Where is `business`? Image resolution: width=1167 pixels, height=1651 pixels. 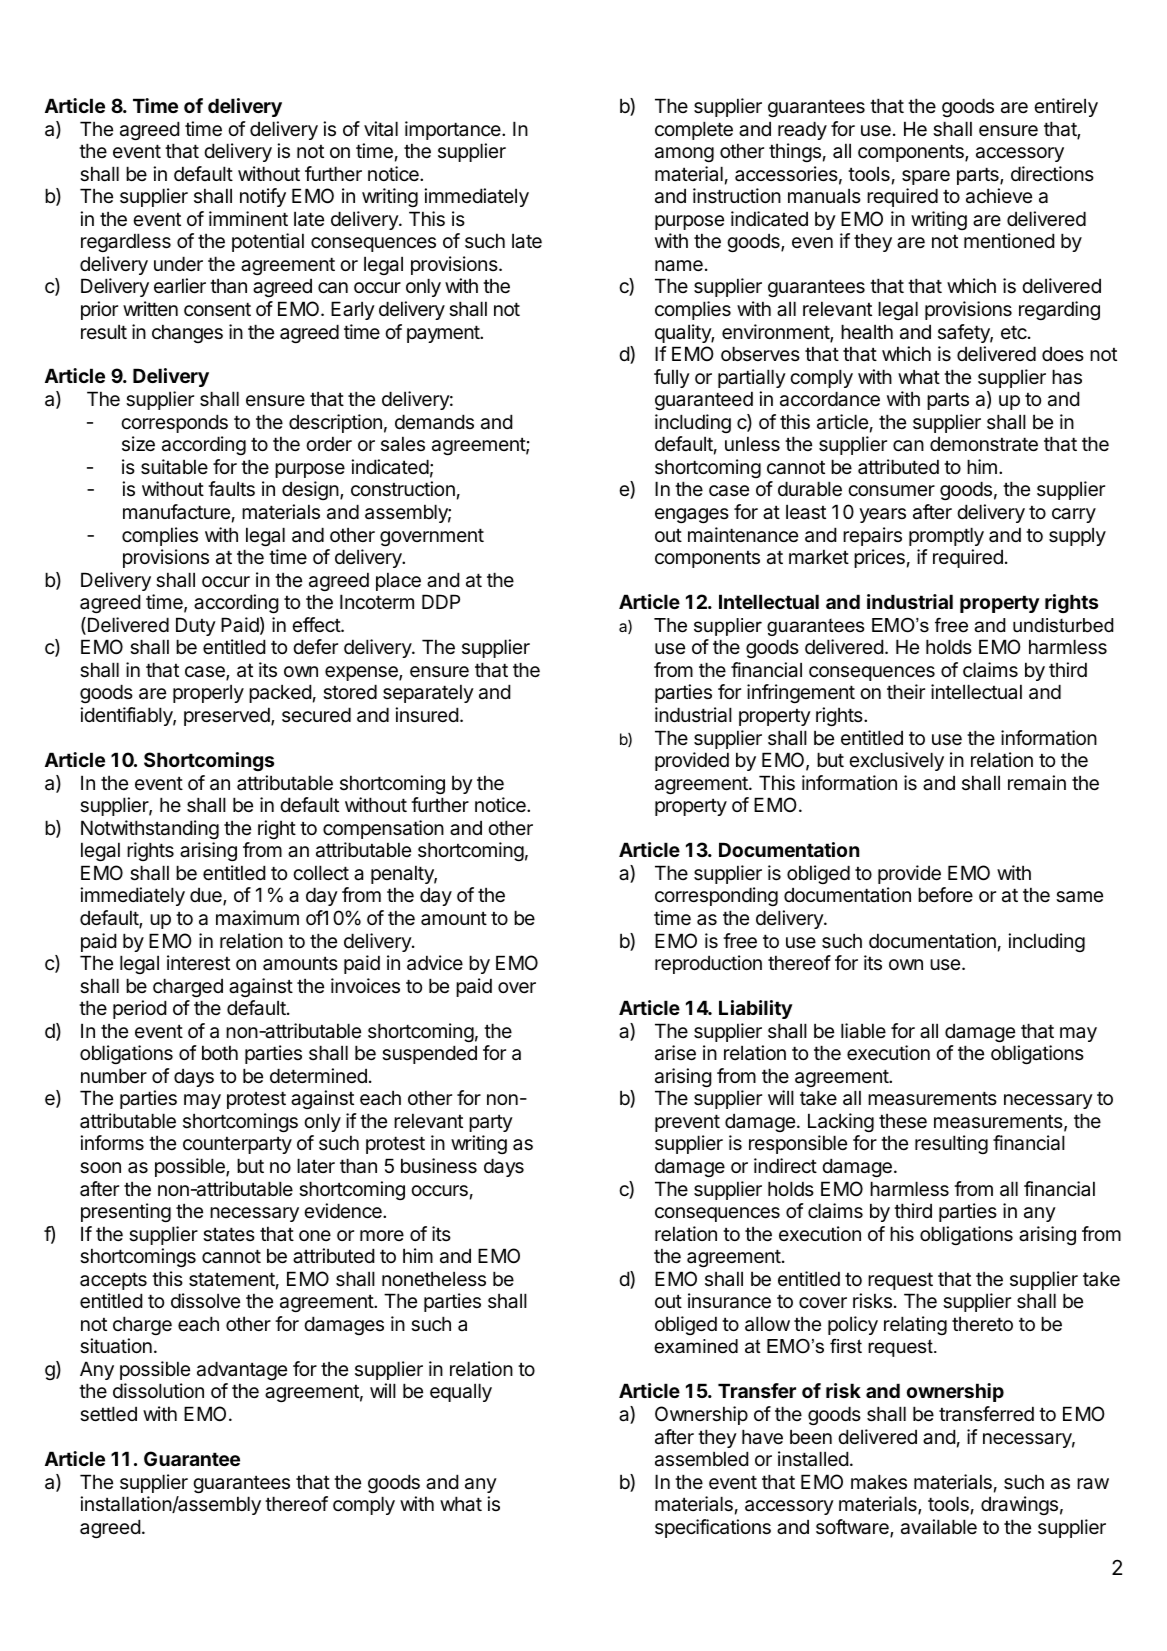 business is located at coordinates (439, 1166).
